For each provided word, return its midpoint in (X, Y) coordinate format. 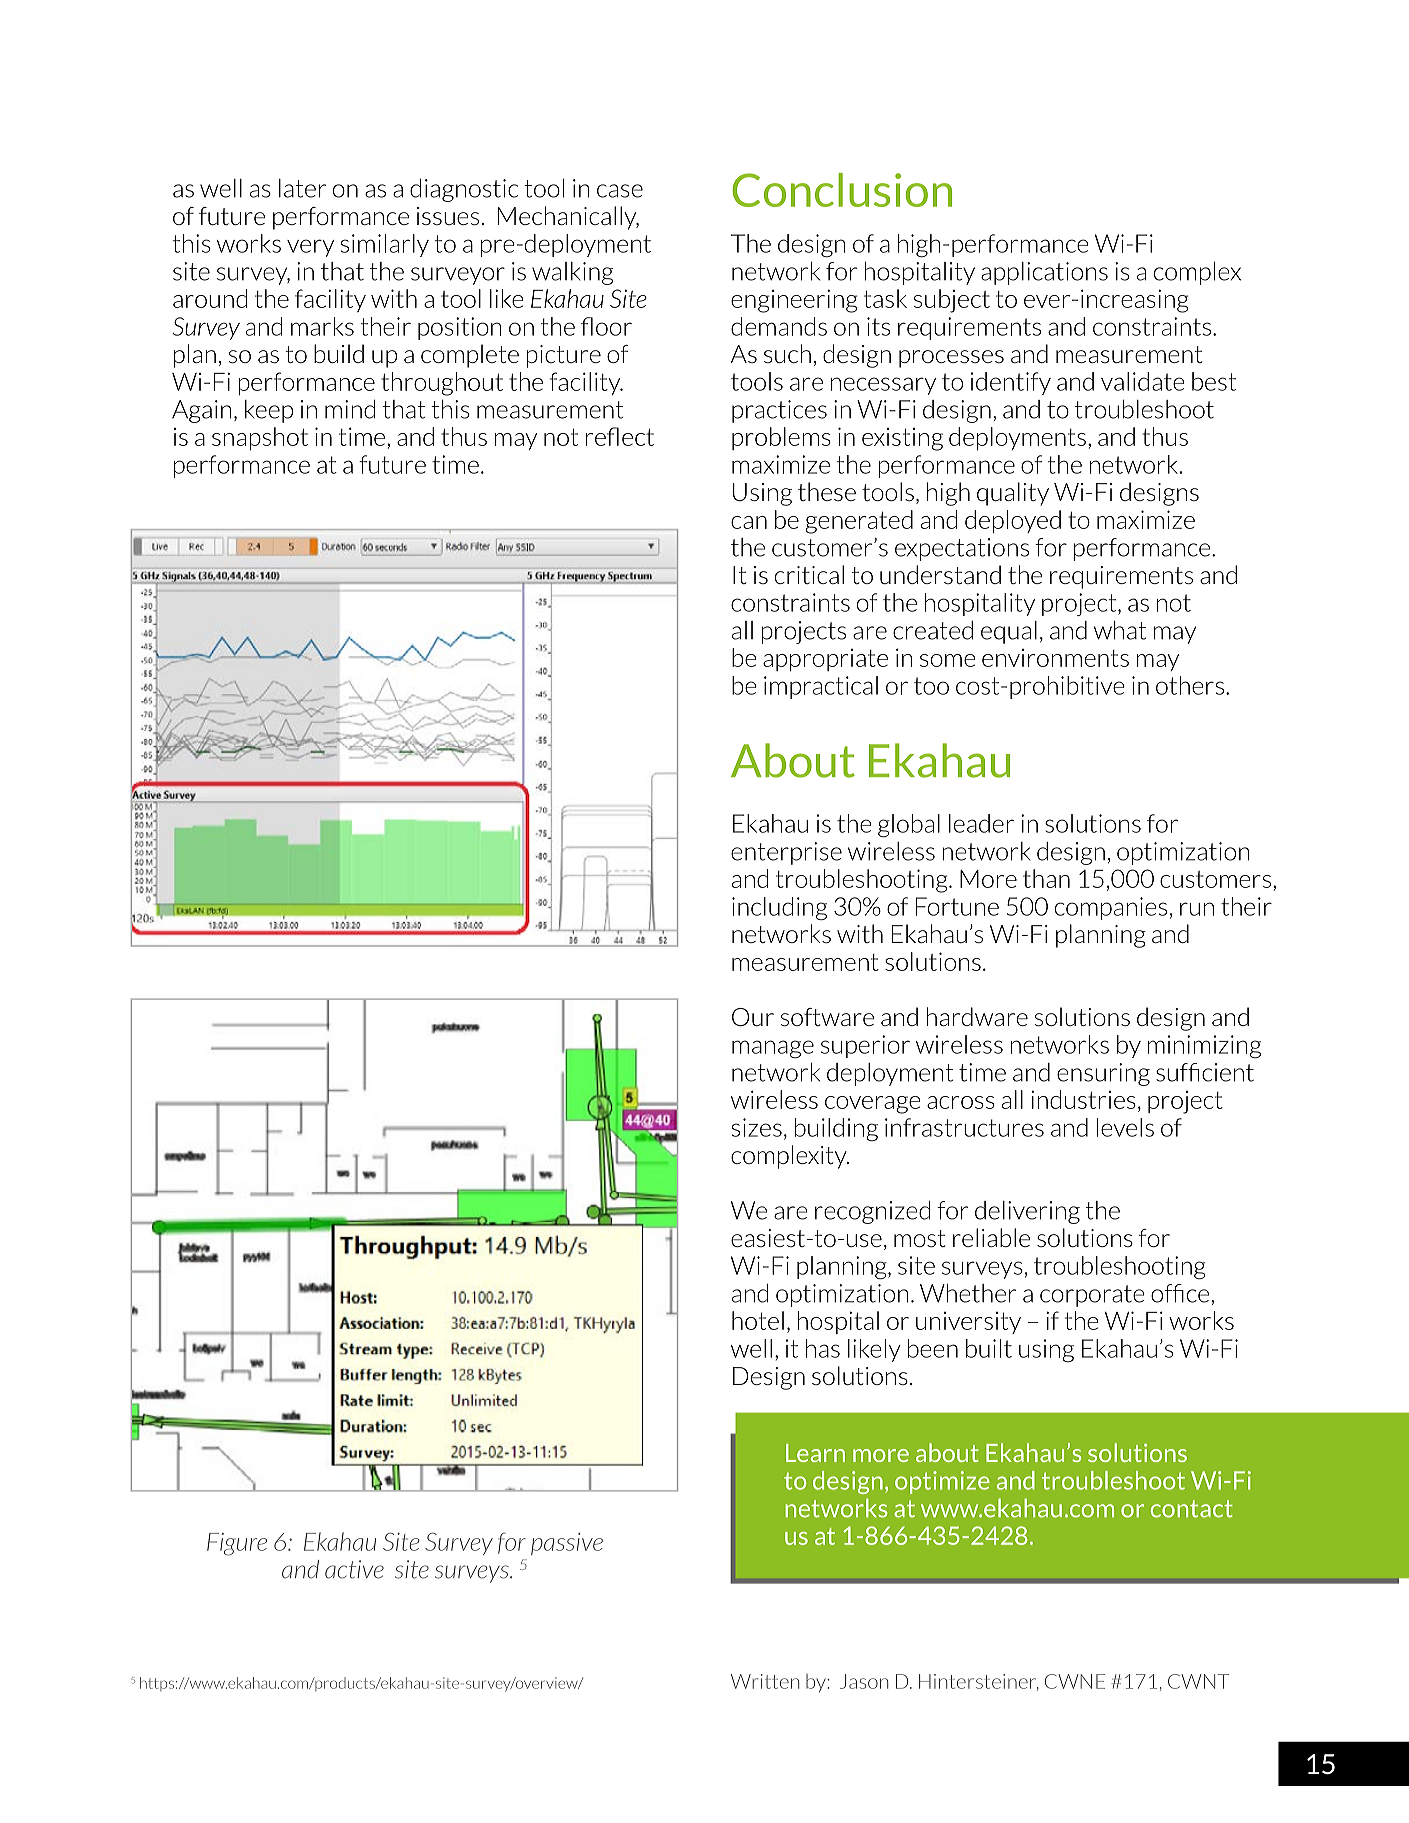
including (779, 908)
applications (1044, 273)
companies (1111, 908)
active (354, 1569)
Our (753, 1017)
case (620, 191)
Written (765, 1681)
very (310, 248)
